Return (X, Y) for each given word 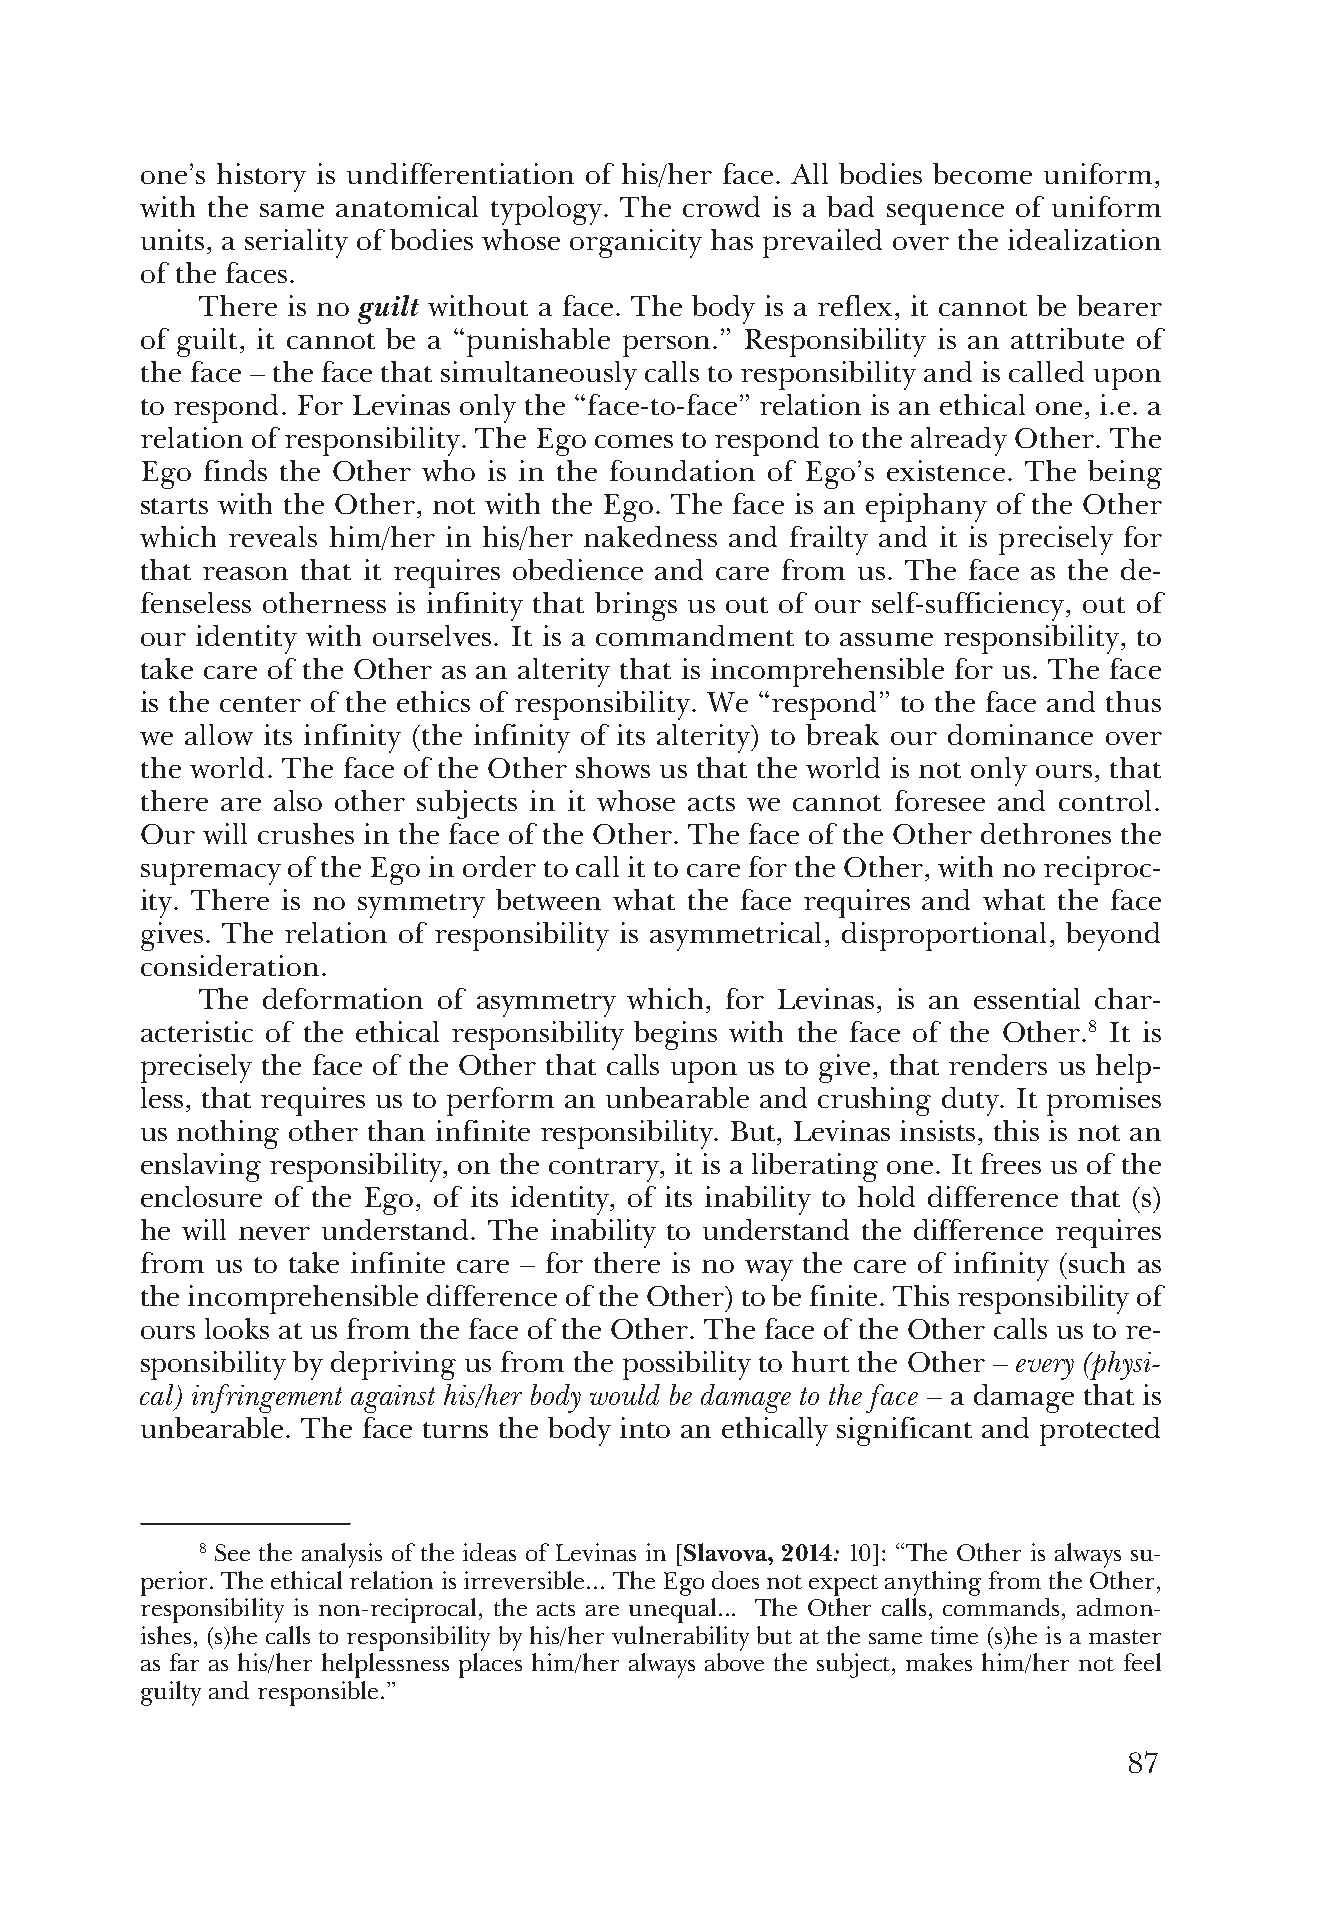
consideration (230, 965)
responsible (318, 1693)
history (261, 177)
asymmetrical (735, 936)
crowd (721, 206)
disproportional (944, 936)
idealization (1084, 239)
